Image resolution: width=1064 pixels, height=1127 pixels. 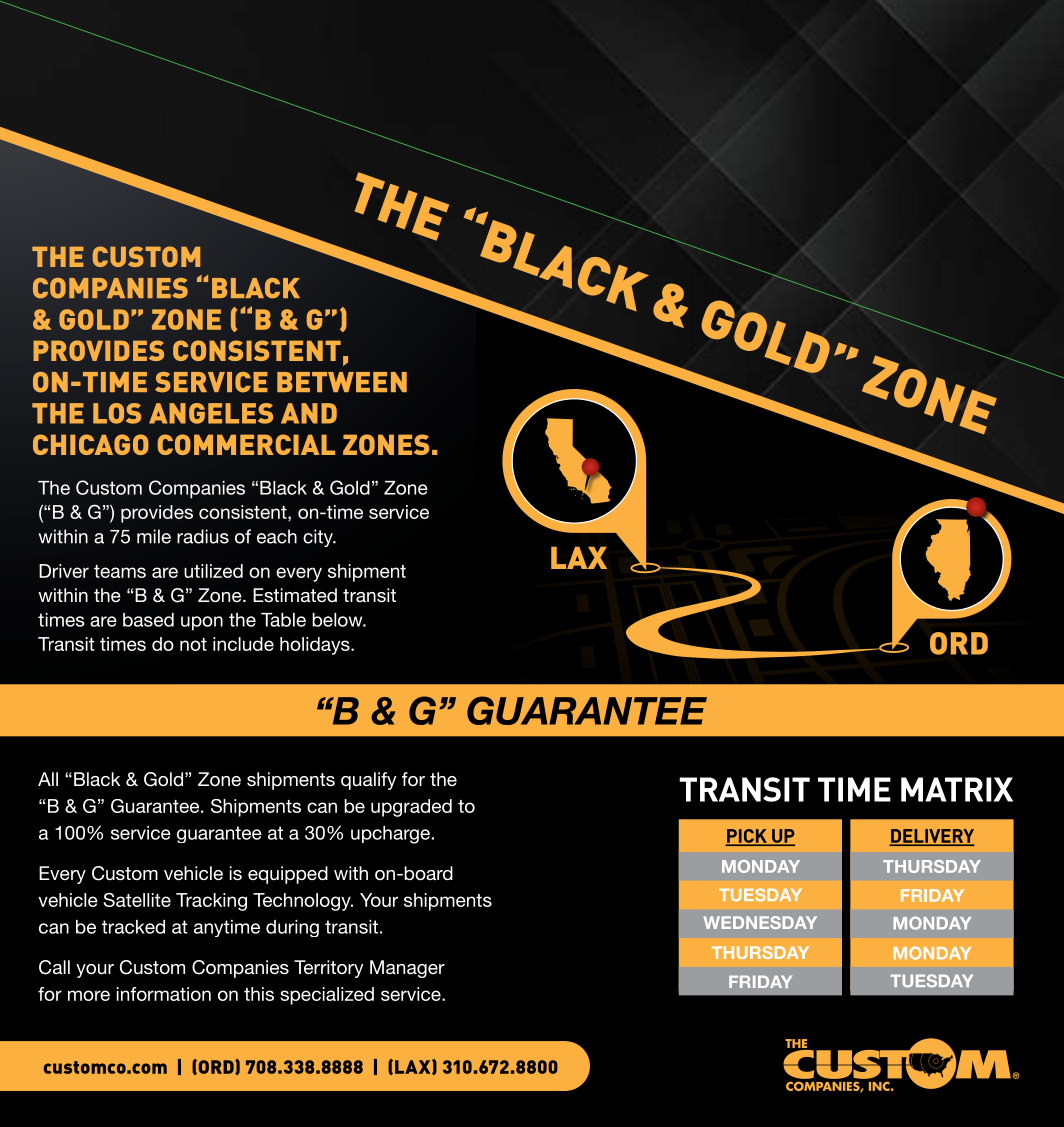 What do you see at coordinates (957, 789) in the page?
I see `MATRIX` at bounding box center [957, 789].
